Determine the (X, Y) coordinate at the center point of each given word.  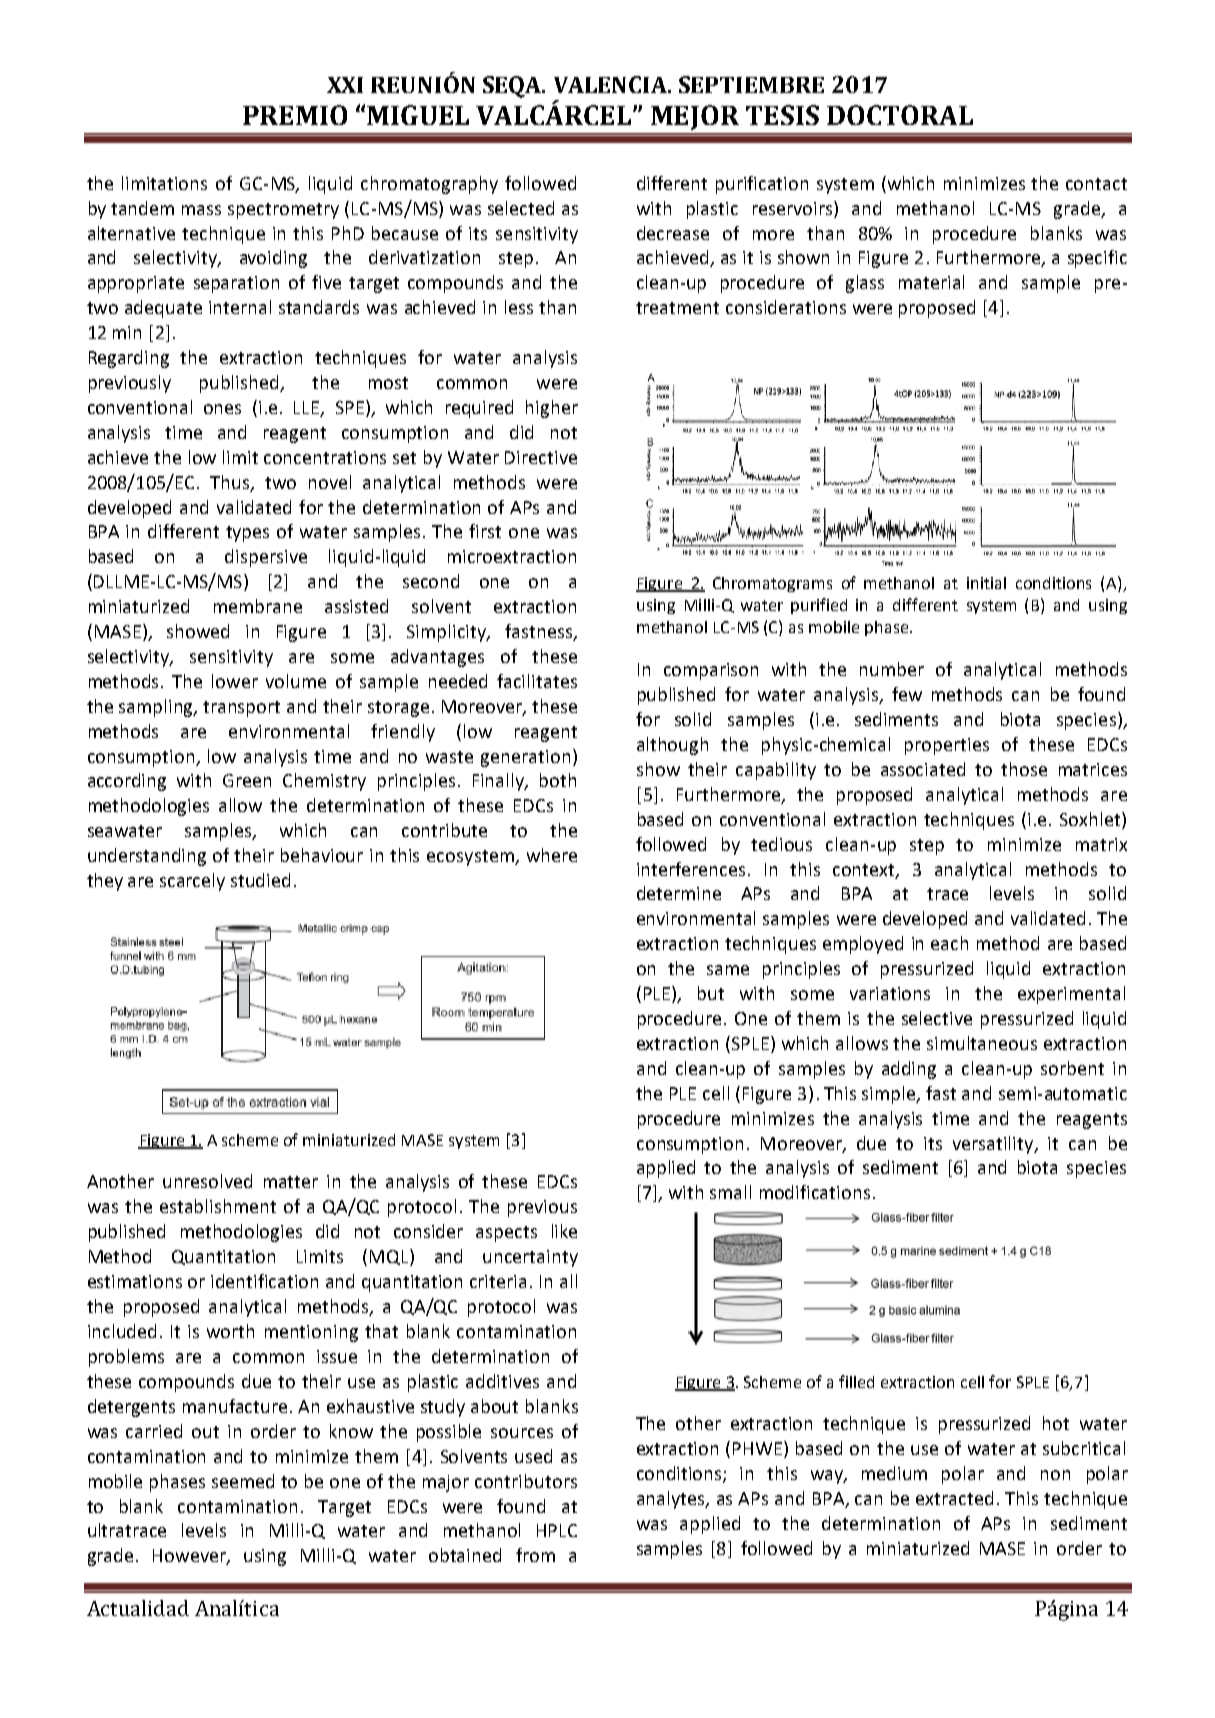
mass (201, 210)
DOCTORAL (900, 115)
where (552, 855)
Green (247, 780)
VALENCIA (611, 84)
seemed (243, 1481)
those (1024, 769)
